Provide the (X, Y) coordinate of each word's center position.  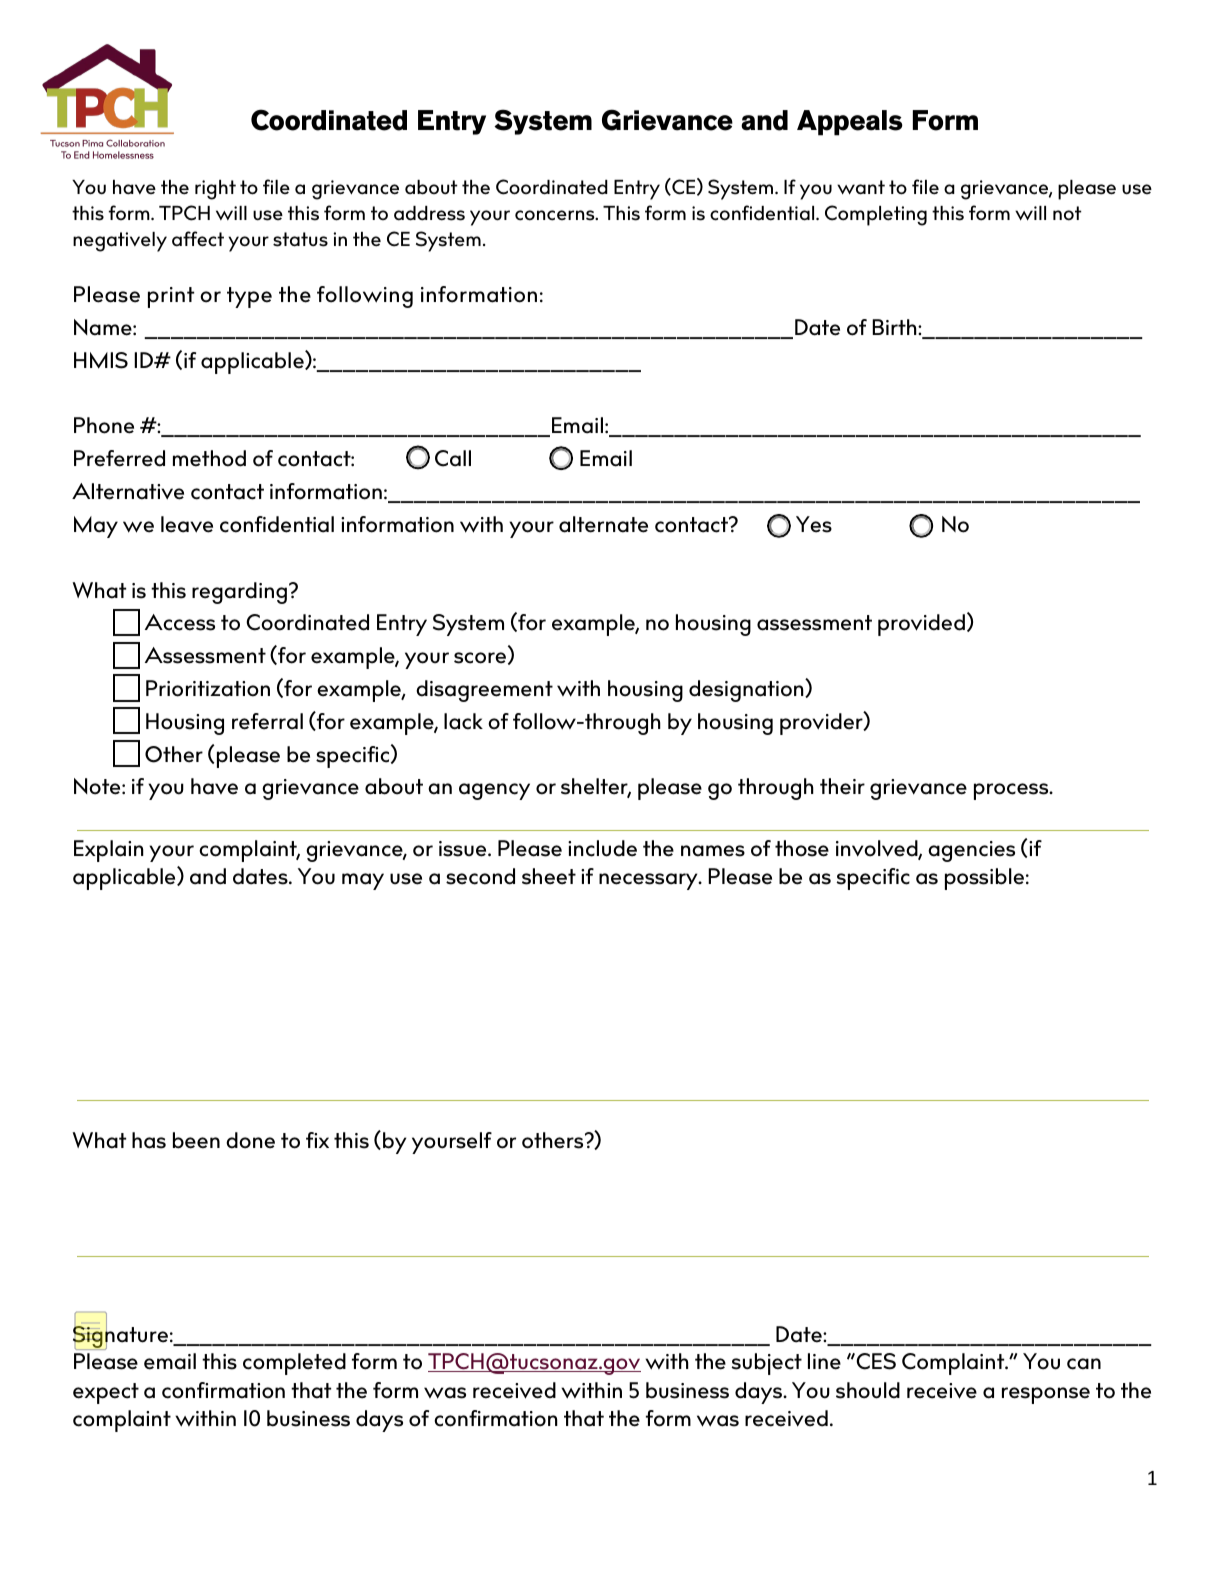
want (861, 187)
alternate (603, 524)
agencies (971, 851)
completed (294, 1364)
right (215, 190)
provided (921, 625)
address (429, 213)
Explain (109, 851)
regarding (239, 593)
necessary (649, 881)
